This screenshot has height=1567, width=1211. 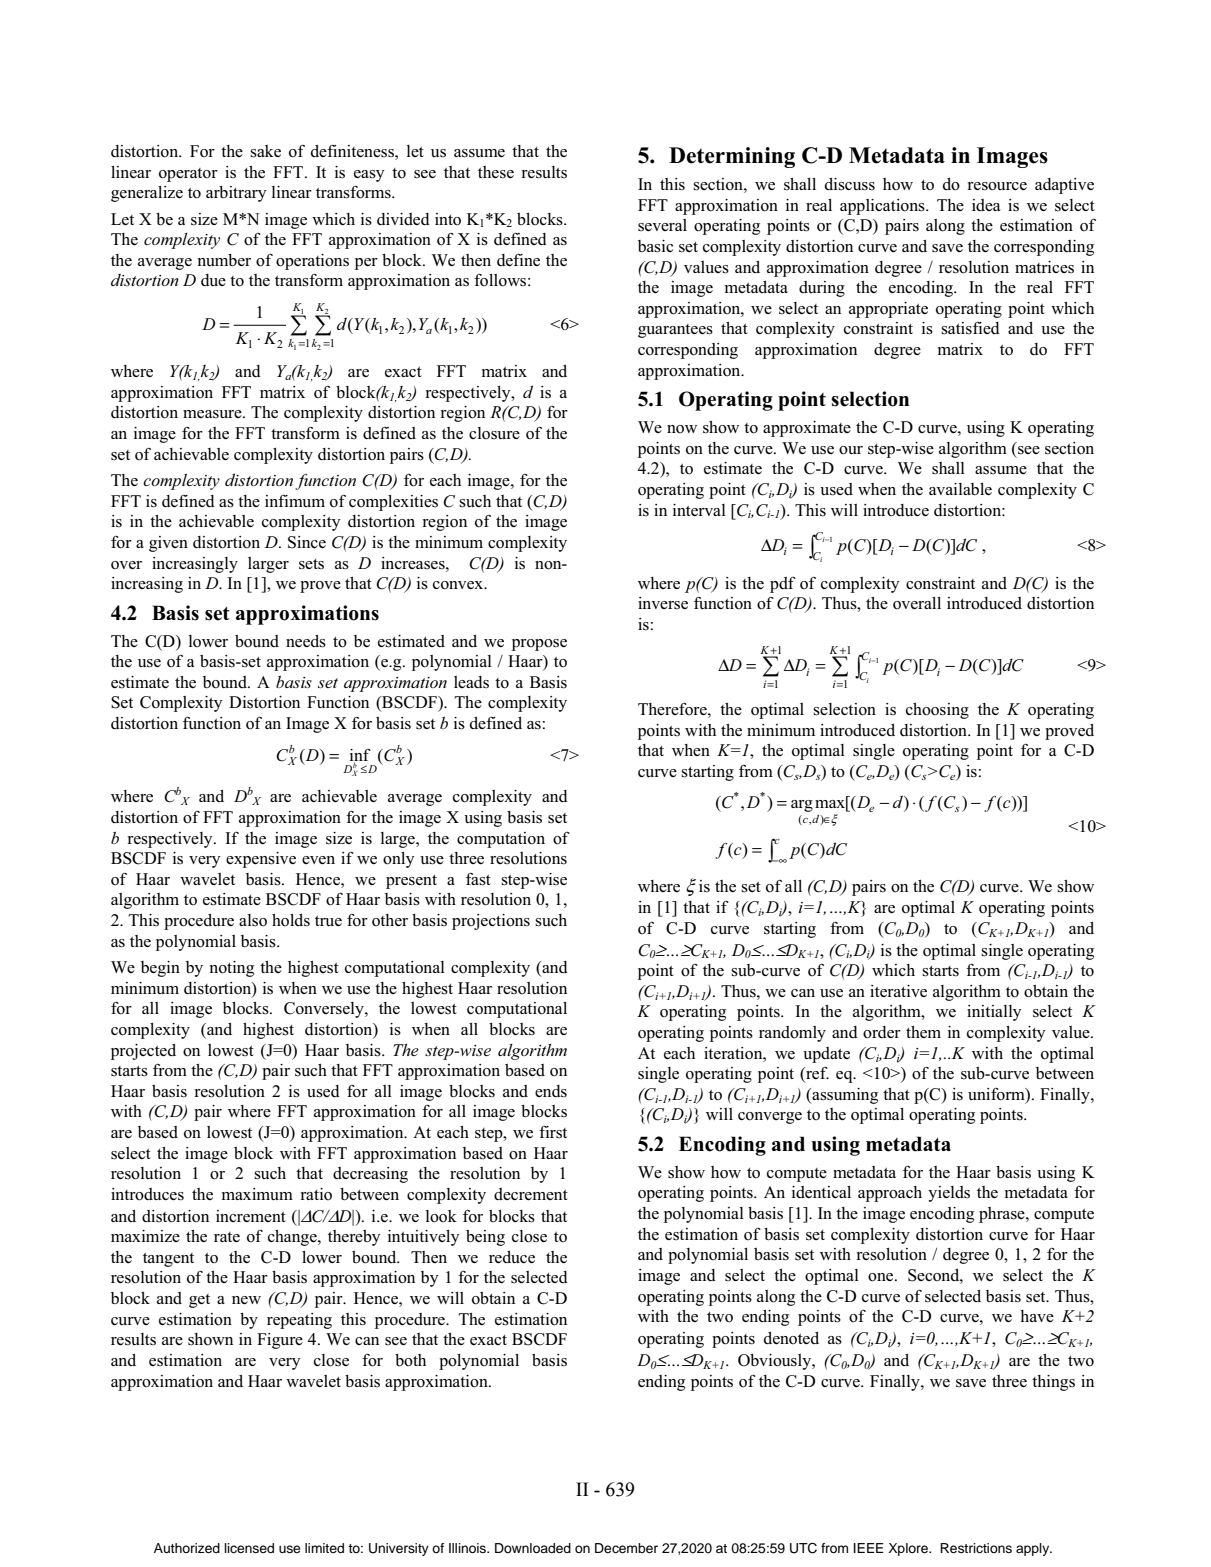 I want to click on arbitrary, so click(x=236, y=194).
